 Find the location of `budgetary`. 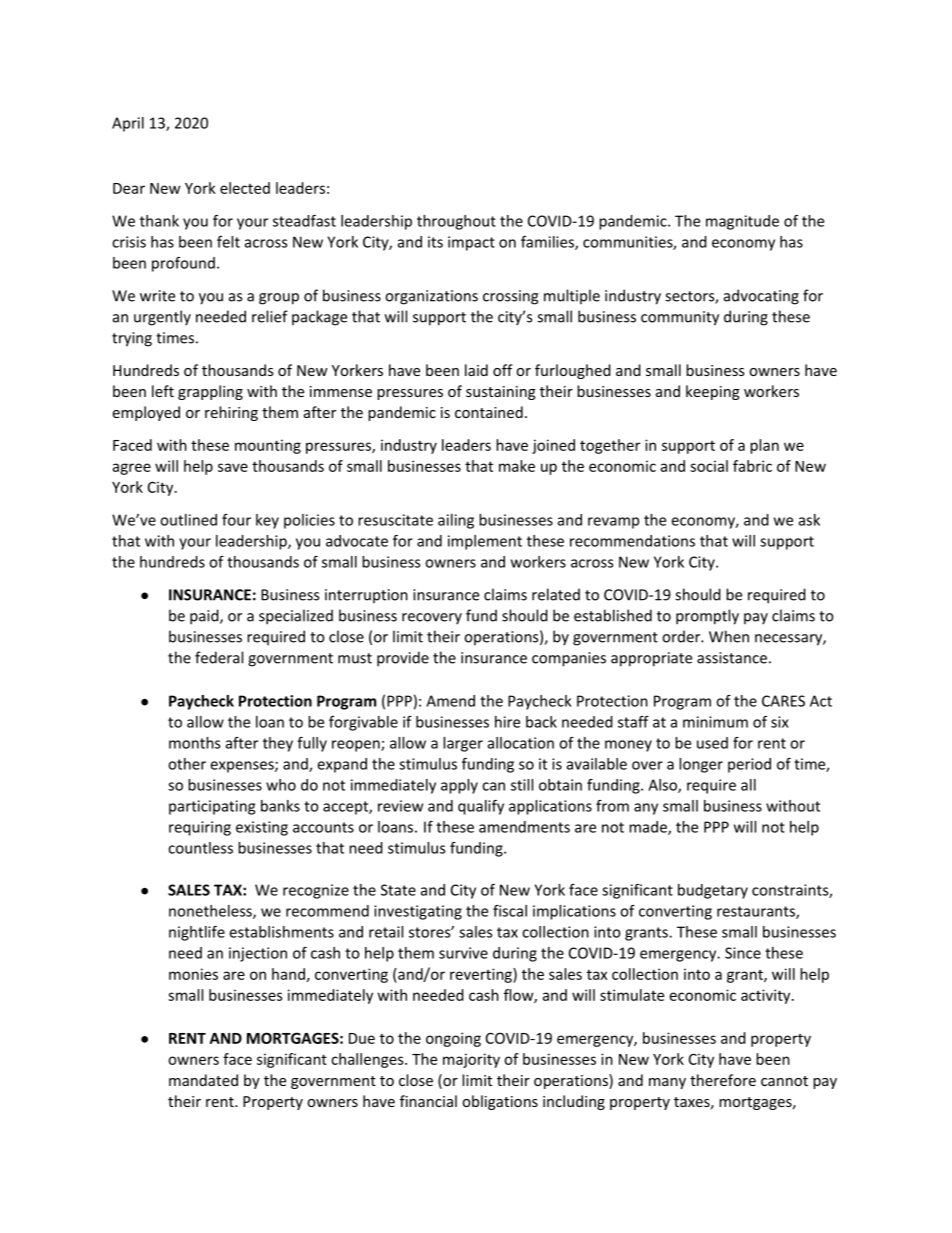

budgetary is located at coordinates (713, 891).
